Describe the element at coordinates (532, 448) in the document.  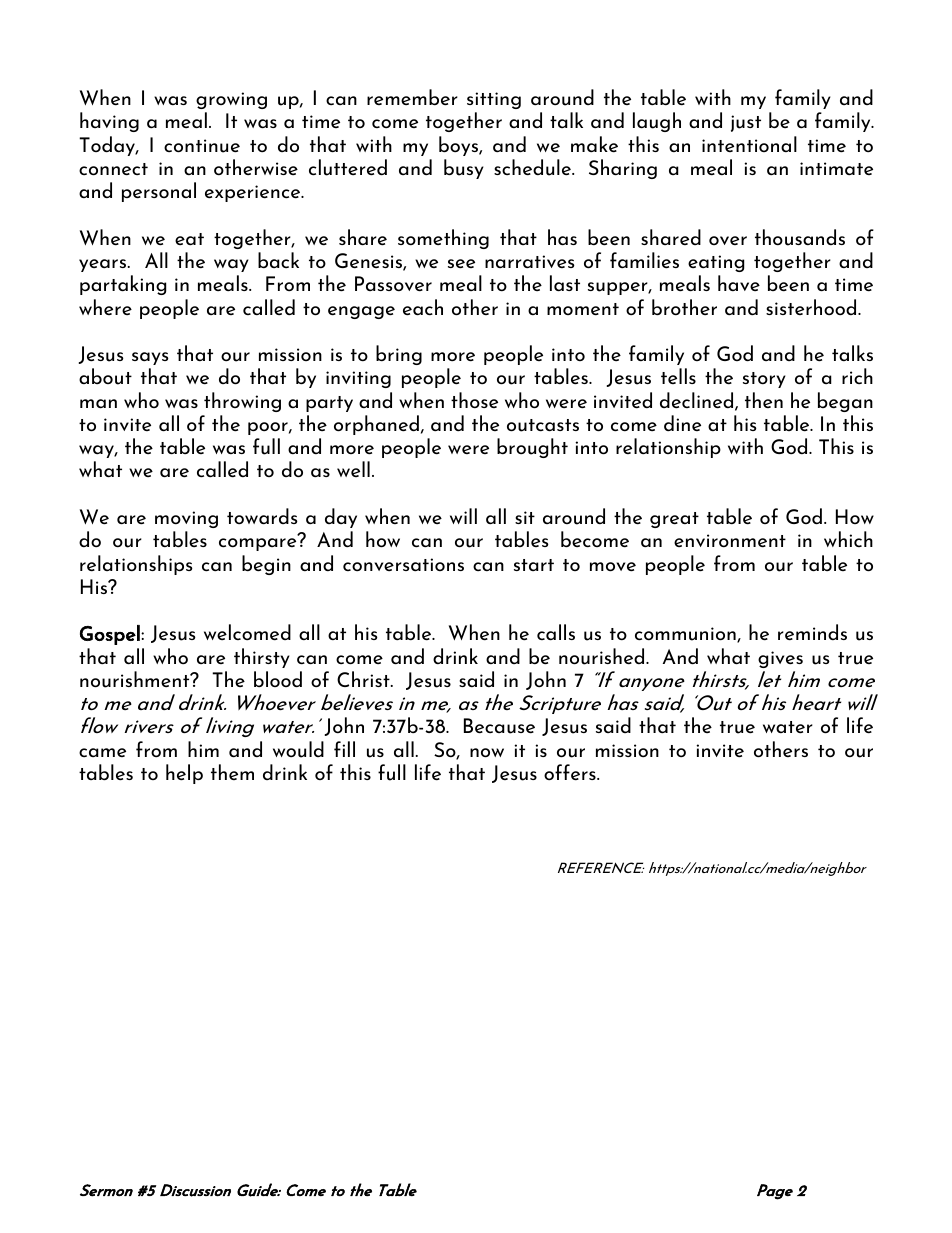
I see `brought` at that location.
